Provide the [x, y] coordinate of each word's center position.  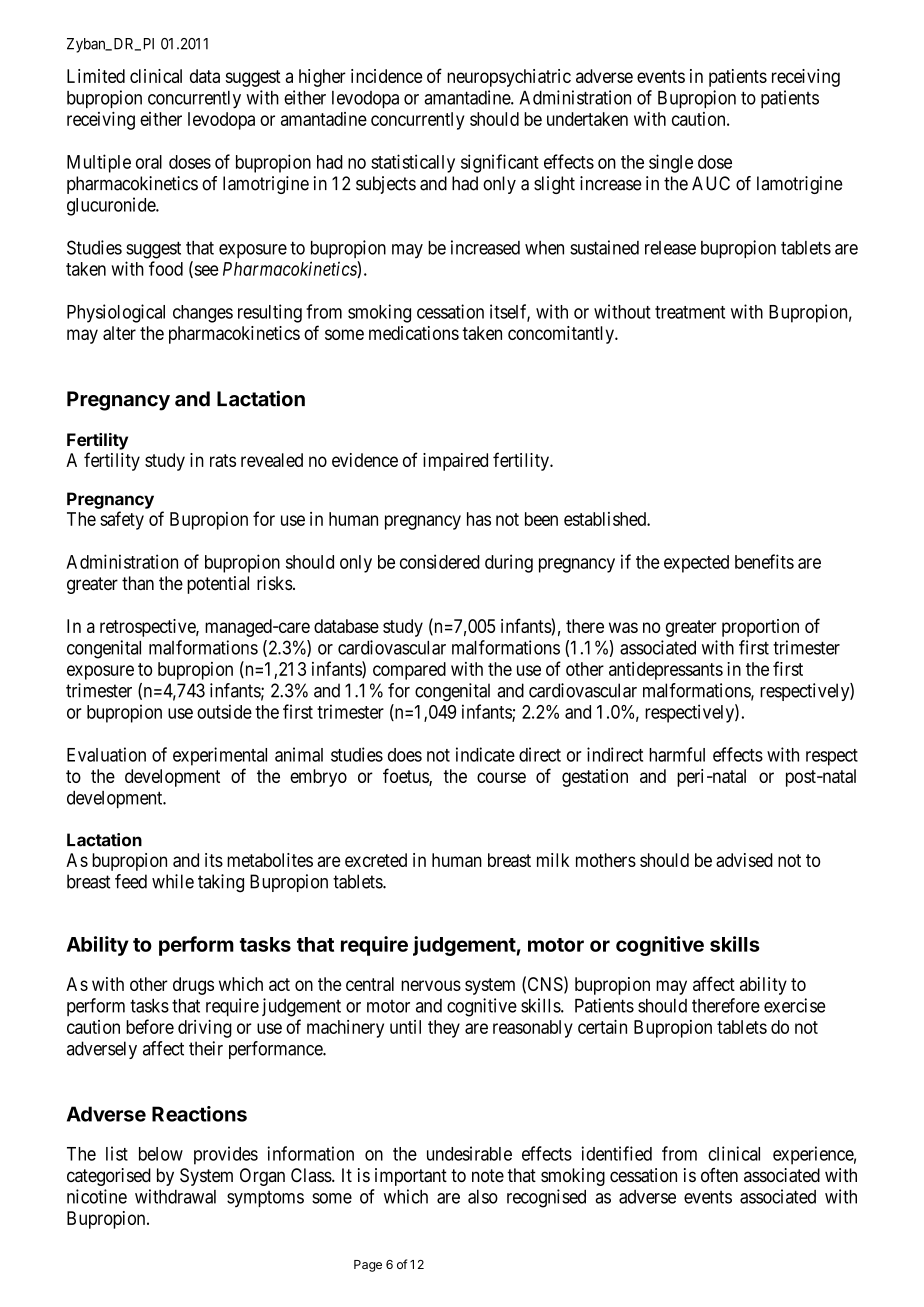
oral [149, 162]
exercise [794, 1005]
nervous [431, 985]
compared [409, 671]
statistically [413, 163]
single [671, 163]
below [161, 1154]
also [483, 1197]
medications [414, 333]
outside [224, 711]
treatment [690, 312]
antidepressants [666, 671]
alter [119, 333]
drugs [193, 986]
